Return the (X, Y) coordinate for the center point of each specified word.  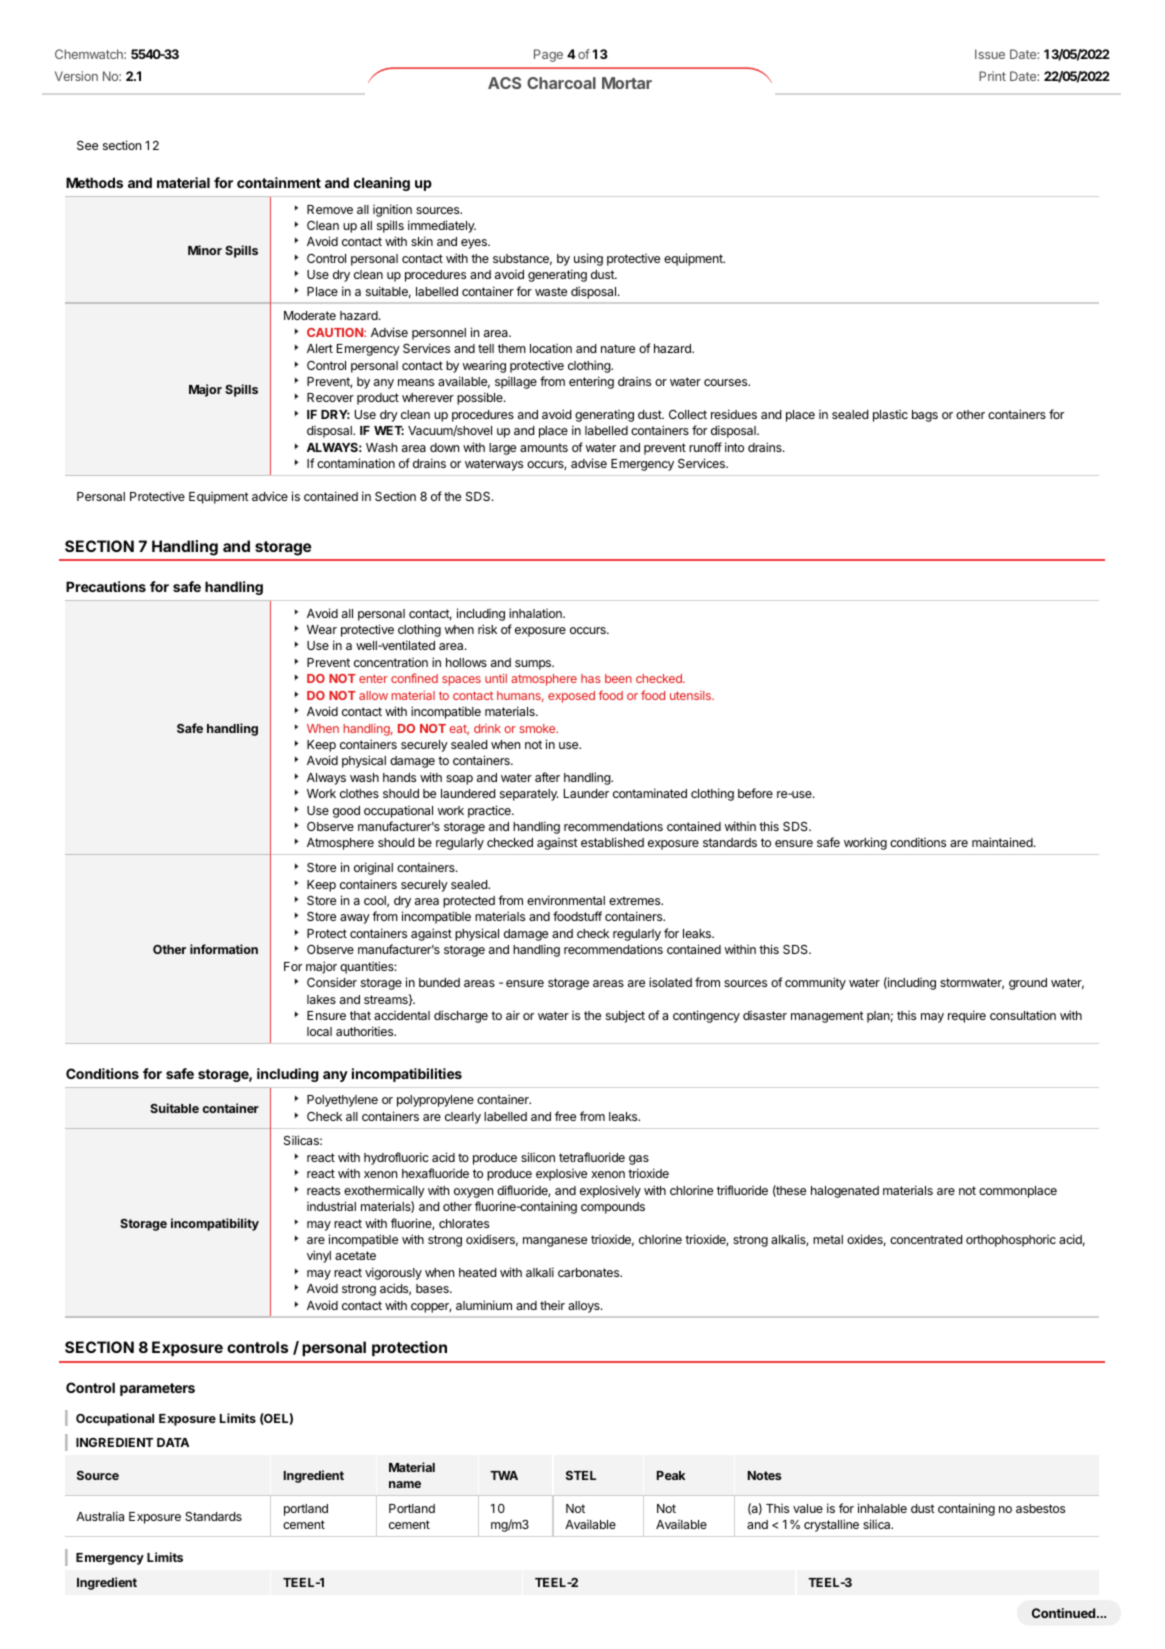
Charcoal (561, 83)
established (612, 842)
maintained (1003, 842)
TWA (504, 1475)
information (224, 949)
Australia (100, 1516)
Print (992, 76)
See (87, 145)
